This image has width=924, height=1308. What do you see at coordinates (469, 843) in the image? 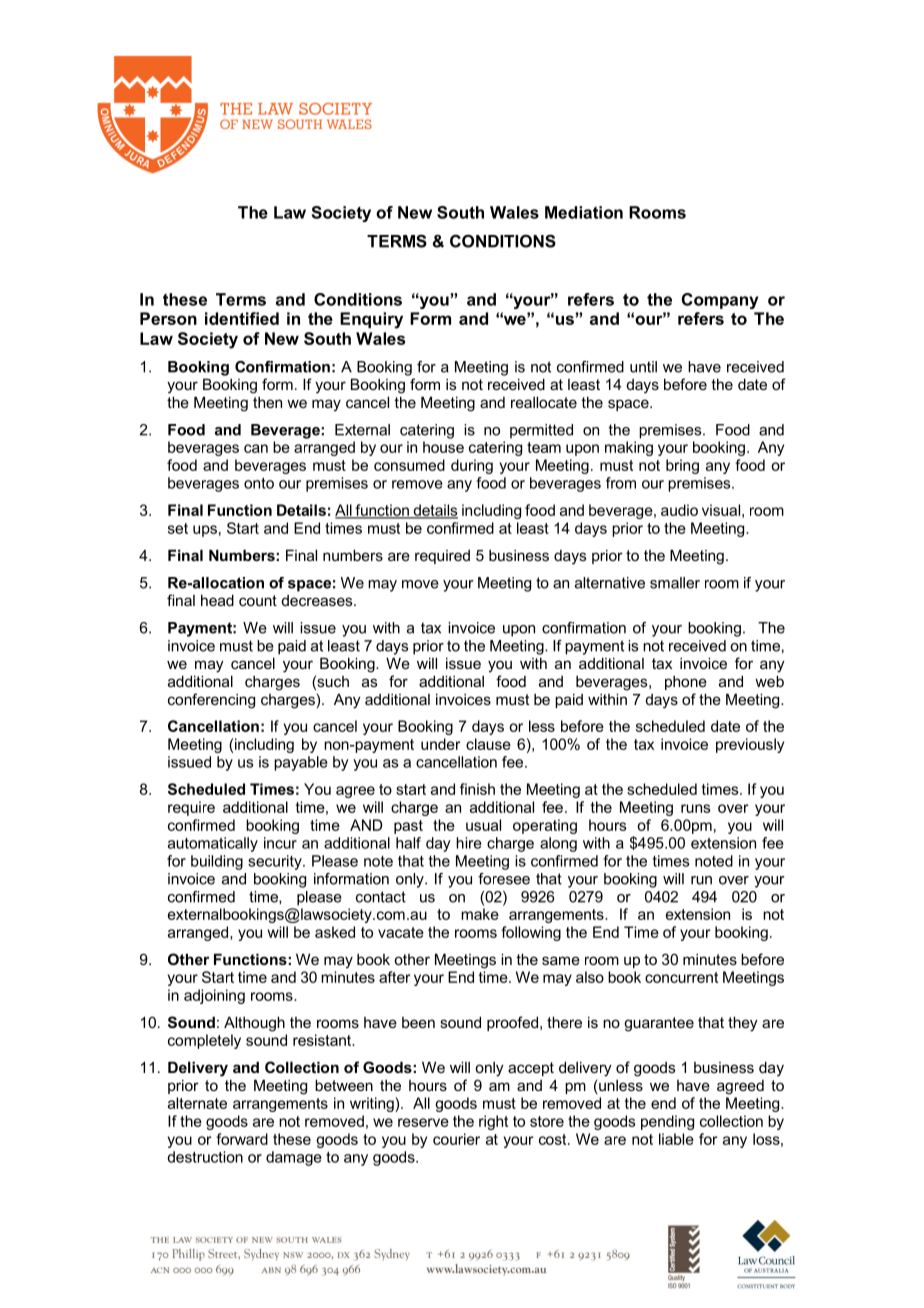
I see `hire` at bounding box center [469, 843].
